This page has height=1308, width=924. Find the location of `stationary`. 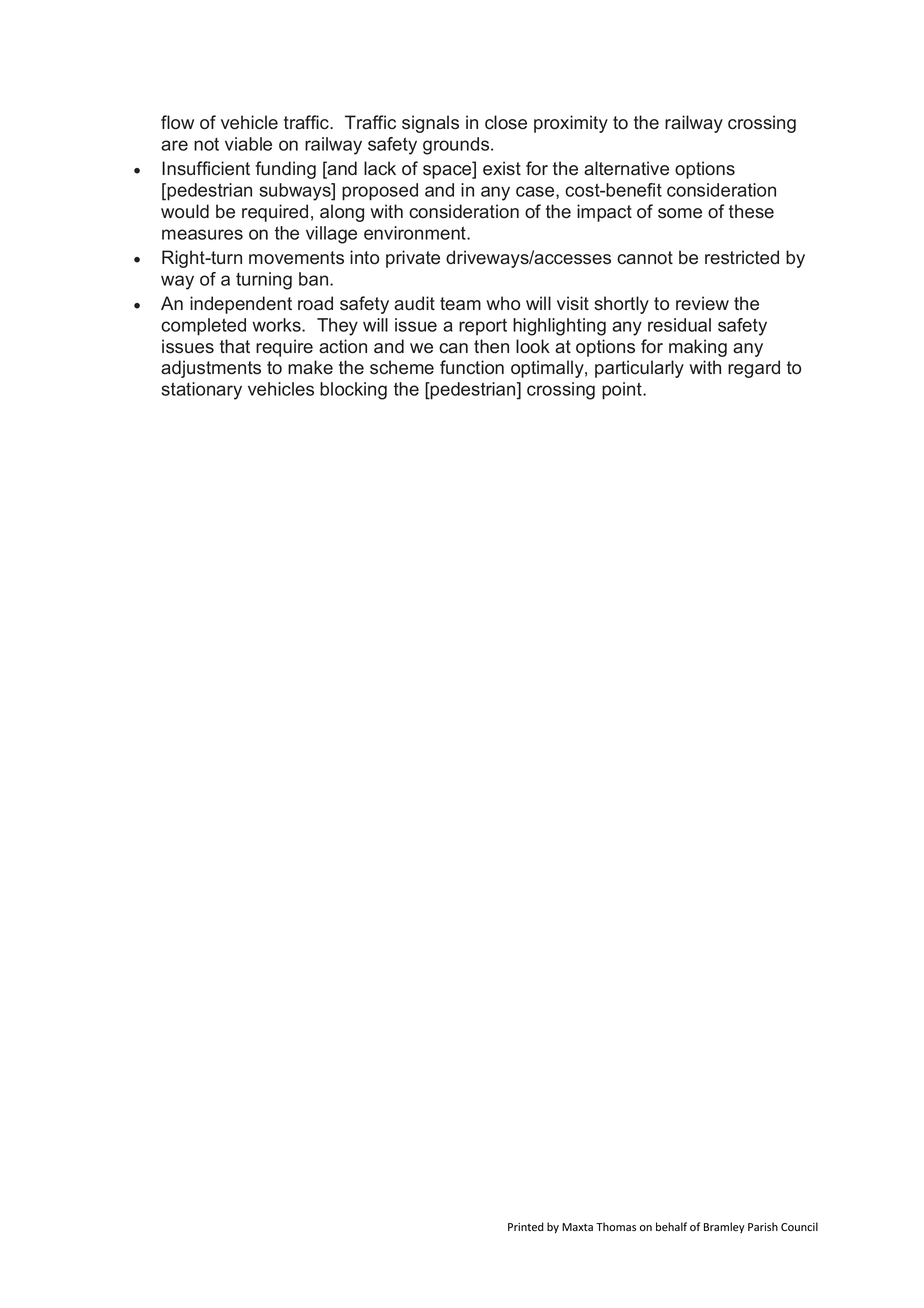

stationary is located at coordinates (202, 391).
